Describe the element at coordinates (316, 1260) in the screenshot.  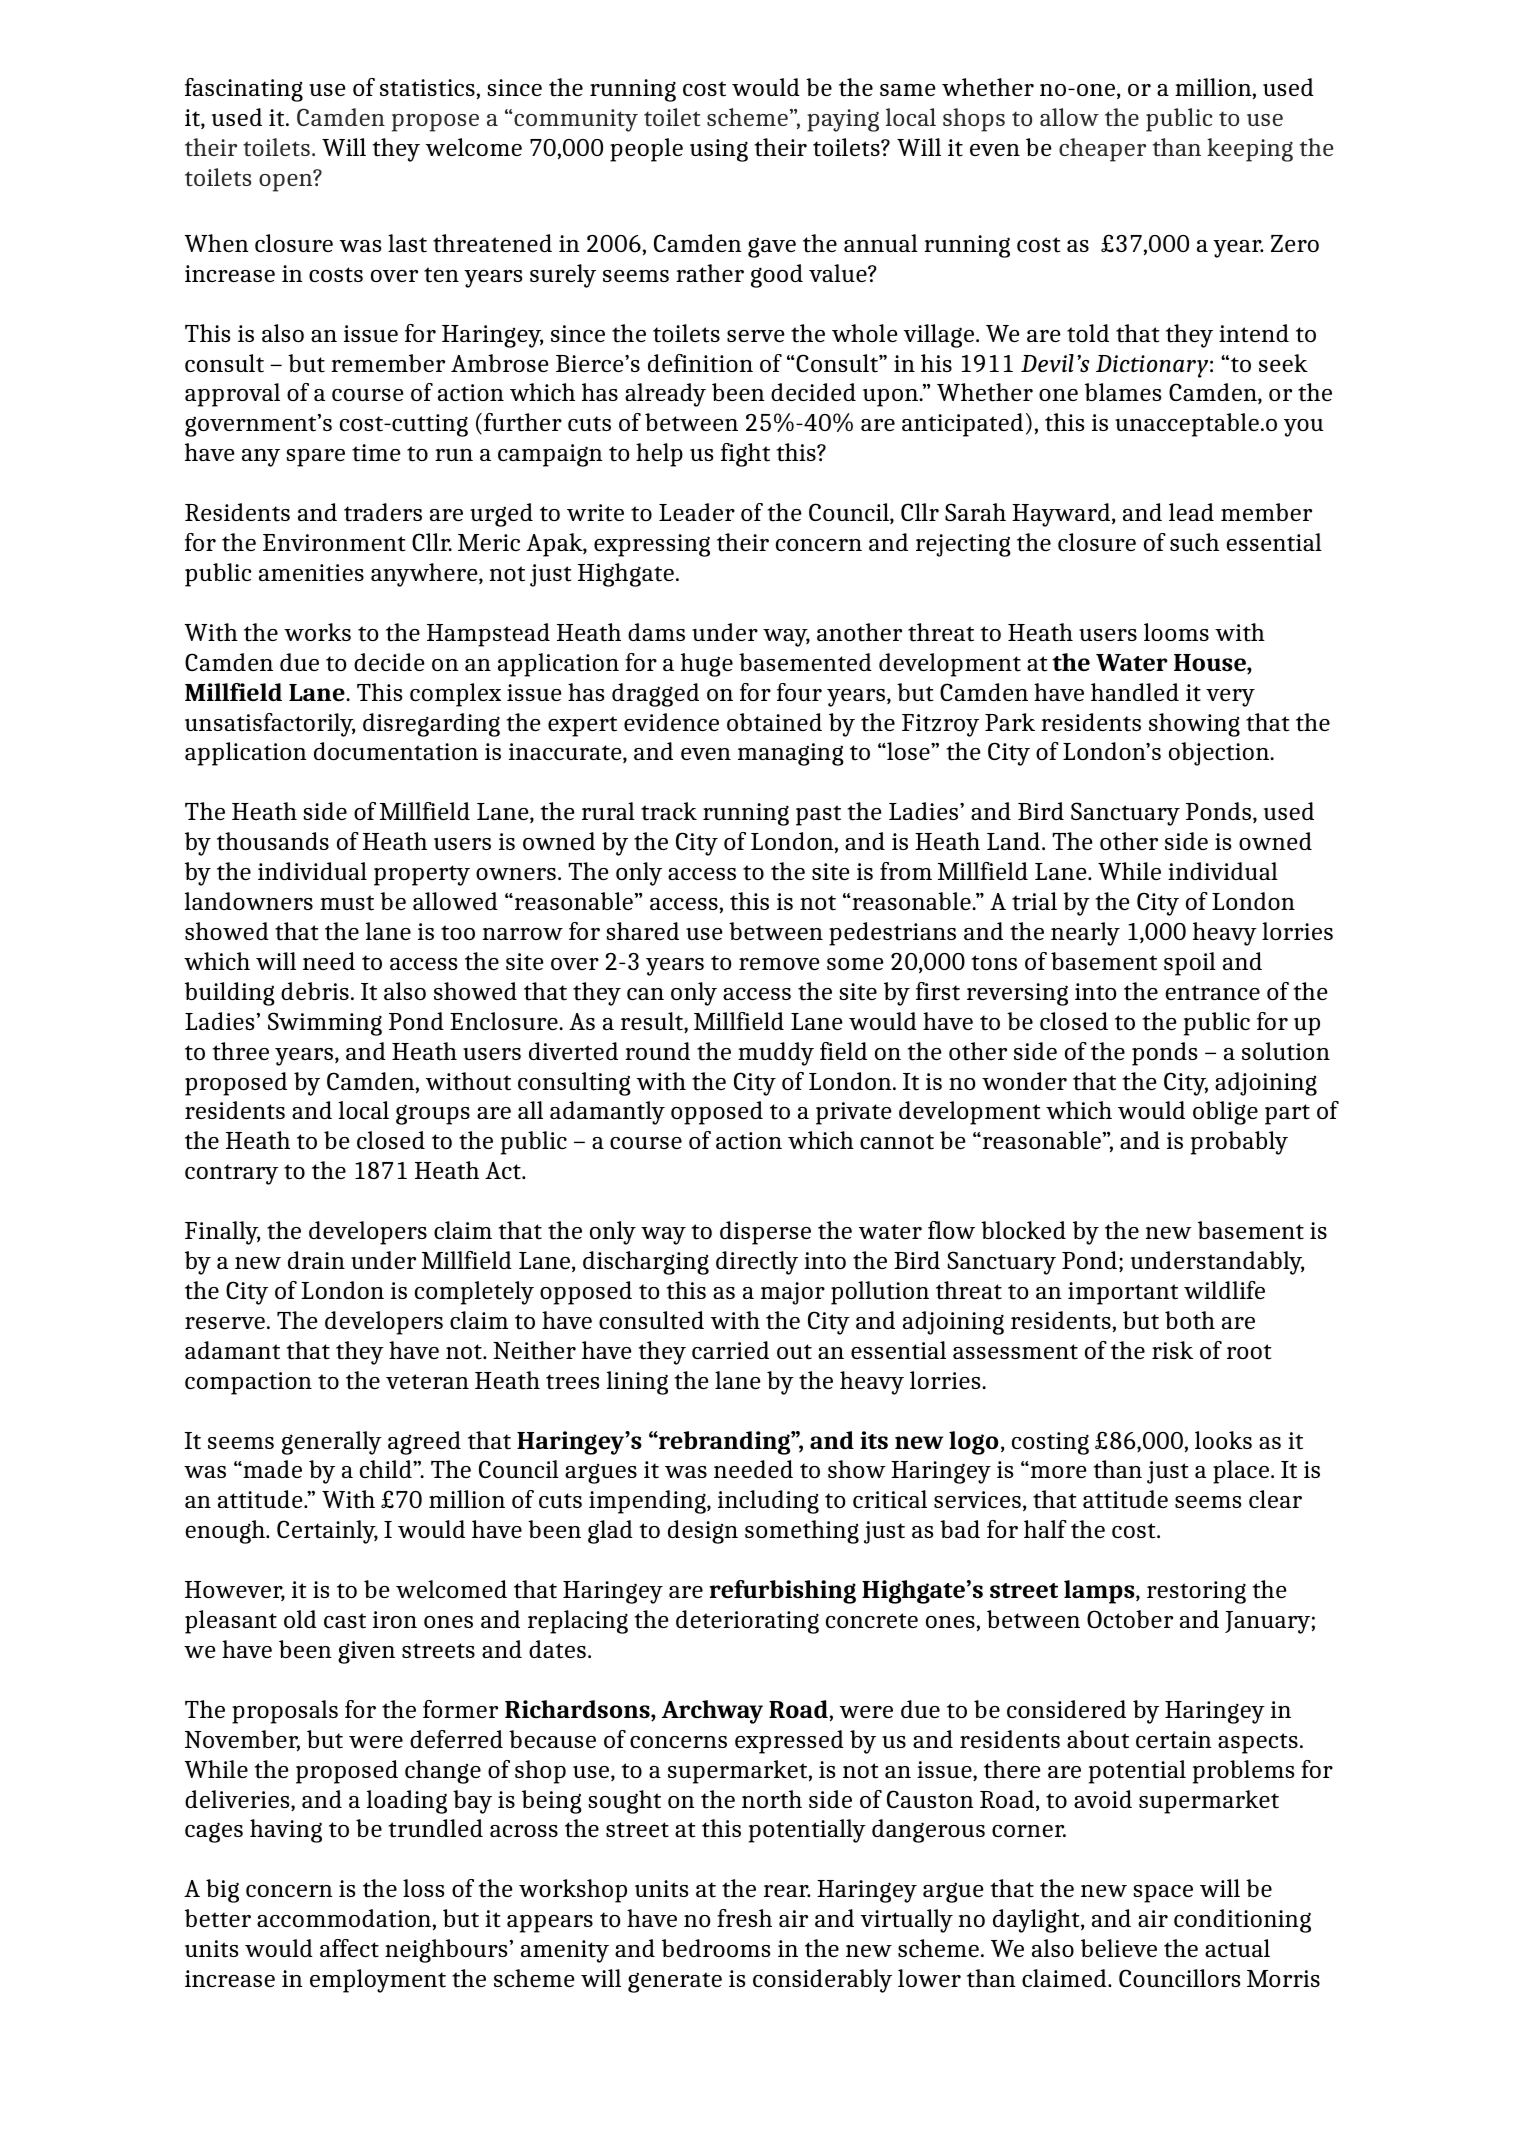
I see `drain` at that location.
